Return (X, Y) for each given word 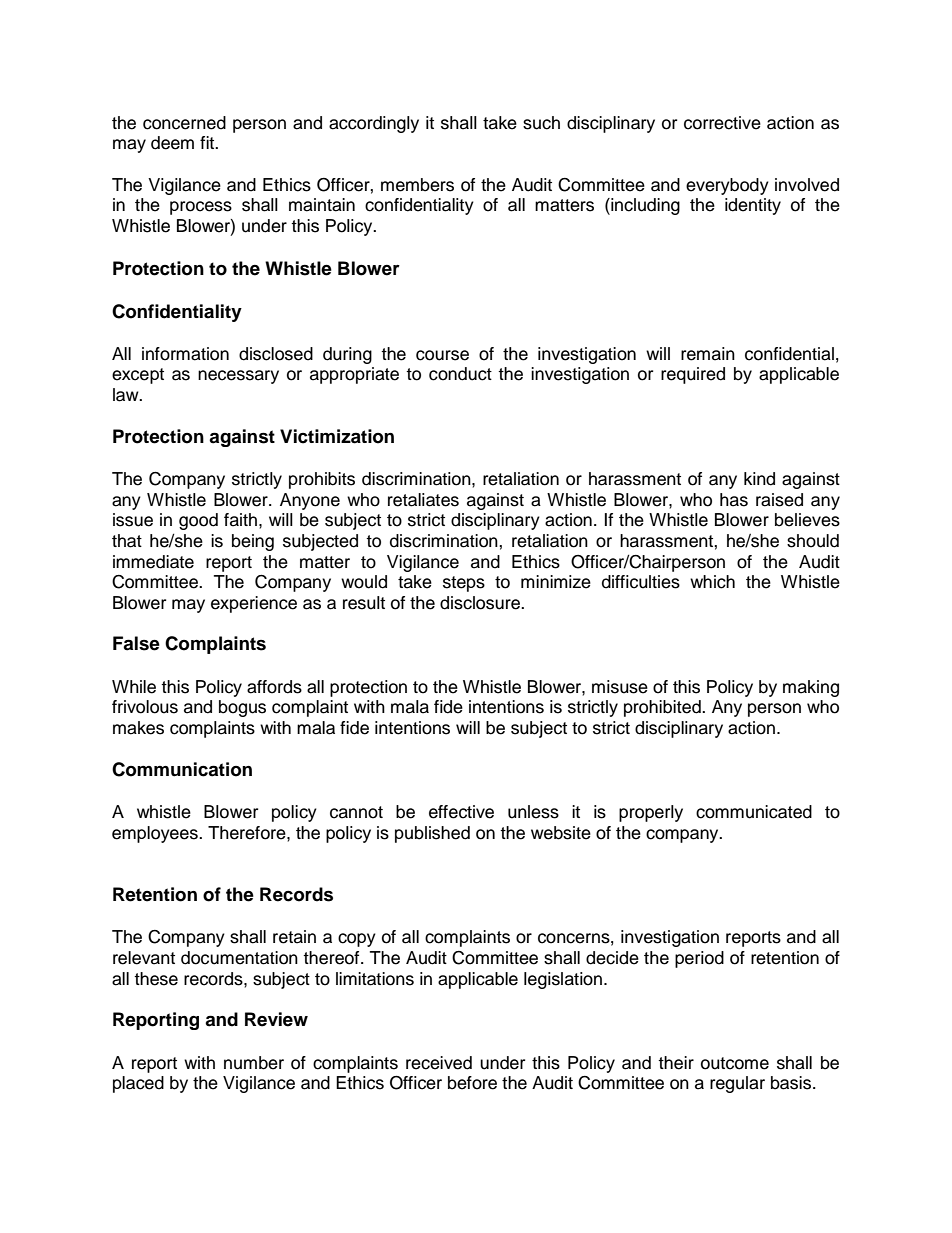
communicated (754, 812)
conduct (460, 374)
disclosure (481, 603)
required (693, 375)
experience (254, 604)
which (712, 582)
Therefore (248, 833)
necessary (238, 377)
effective (461, 812)
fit (208, 142)
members (417, 185)
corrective (722, 123)
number (254, 1063)
